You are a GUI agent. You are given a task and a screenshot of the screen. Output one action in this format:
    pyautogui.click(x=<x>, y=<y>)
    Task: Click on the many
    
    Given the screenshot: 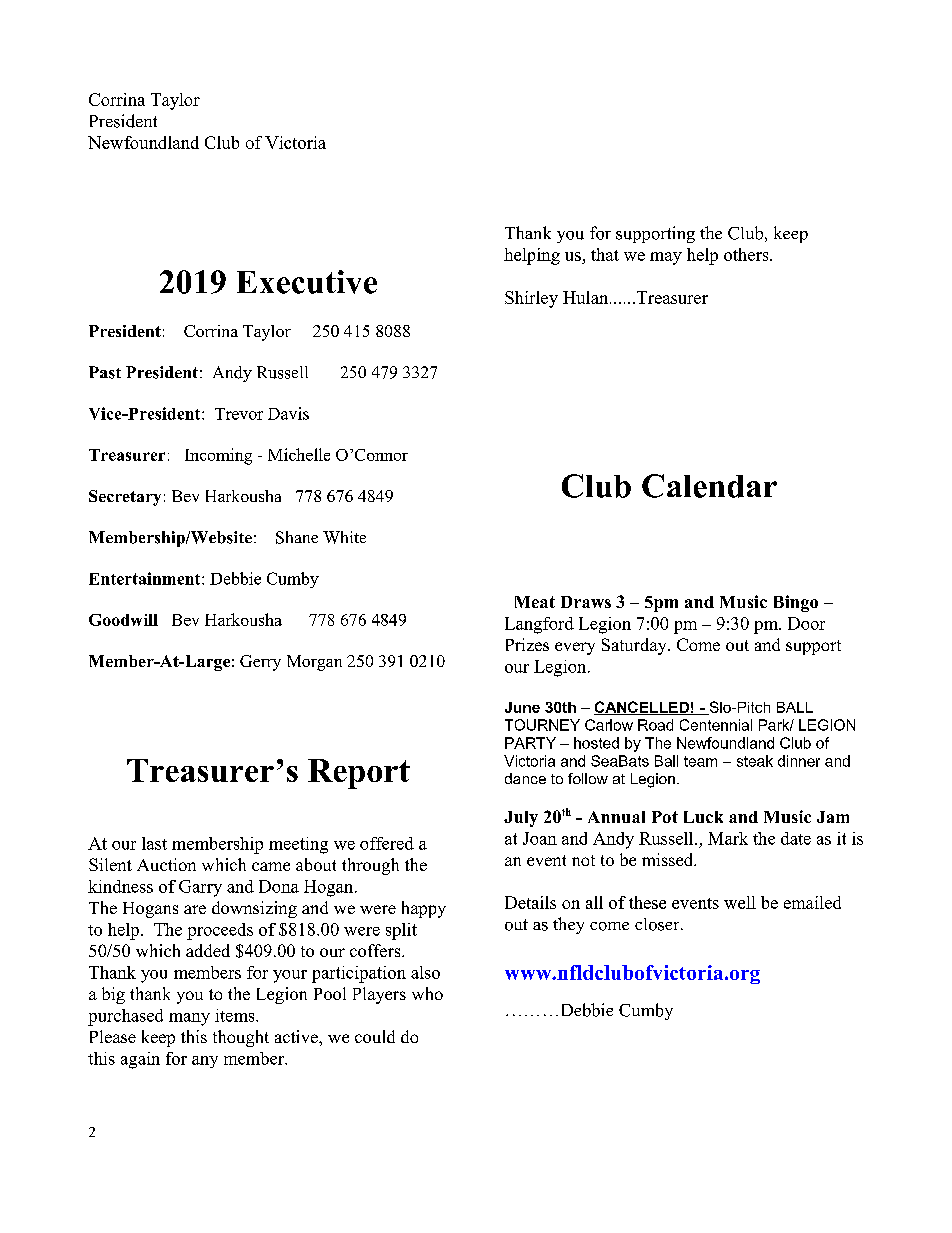 What is the action you would take?
    pyautogui.click(x=189, y=1019)
